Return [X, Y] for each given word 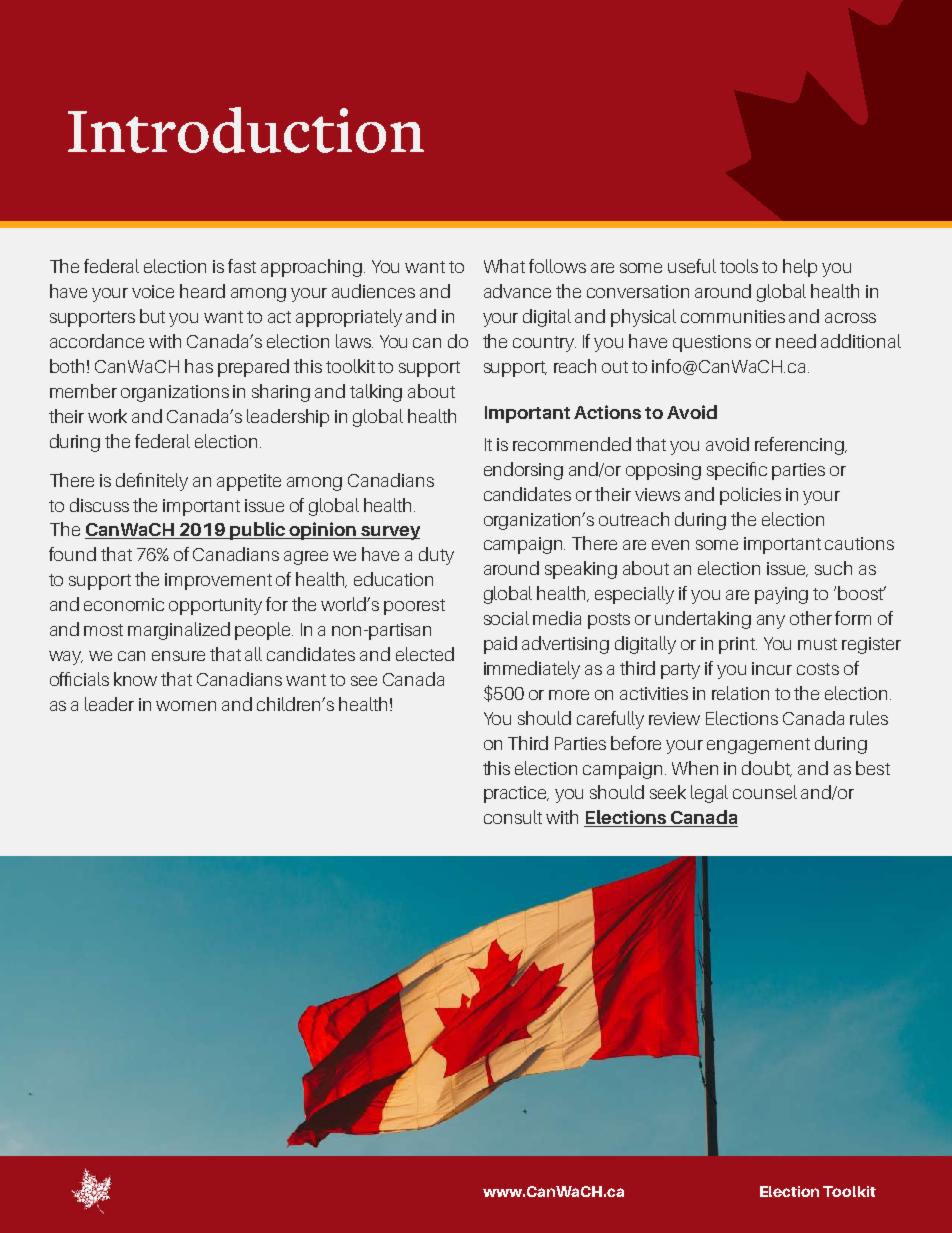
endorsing [523, 471]
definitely [152, 482]
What [504, 266]
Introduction [246, 130]
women [186, 706]
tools [739, 266]
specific [737, 471]
